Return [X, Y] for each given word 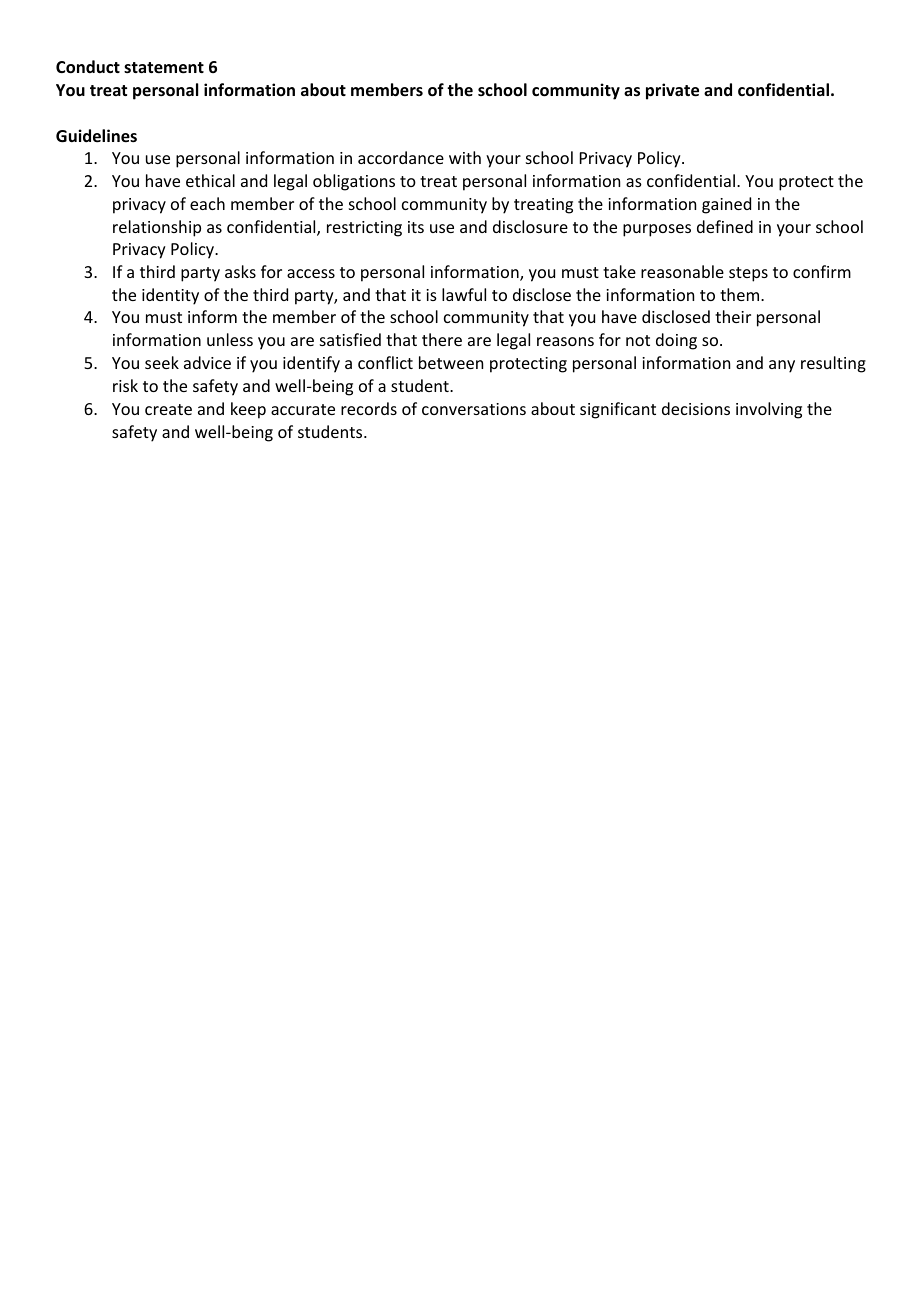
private [672, 91]
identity [170, 296]
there [442, 339]
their [733, 316]
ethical [210, 180]
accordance [401, 157]
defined [725, 226]
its [416, 227]
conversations [474, 409]
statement [164, 68]
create [168, 409]
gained [726, 205]
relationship [157, 228]
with [465, 157]
